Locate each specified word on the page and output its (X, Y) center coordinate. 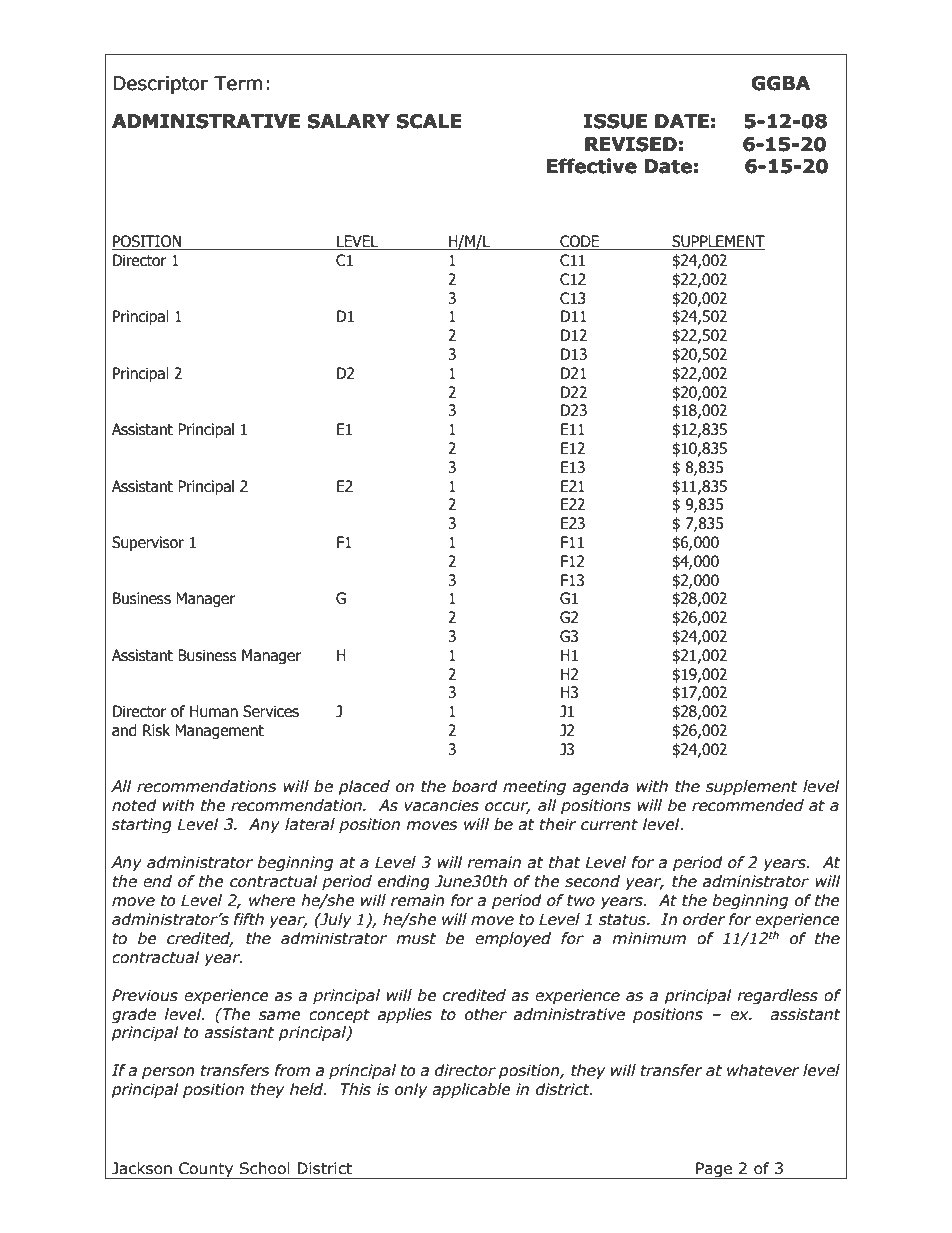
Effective (592, 166)
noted (134, 805)
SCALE (429, 121)
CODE (580, 242)
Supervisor (148, 543)
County (206, 1170)
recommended (748, 805)
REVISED (631, 144)
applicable (471, 1090)
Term (238, 83)
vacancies (441, 805)
